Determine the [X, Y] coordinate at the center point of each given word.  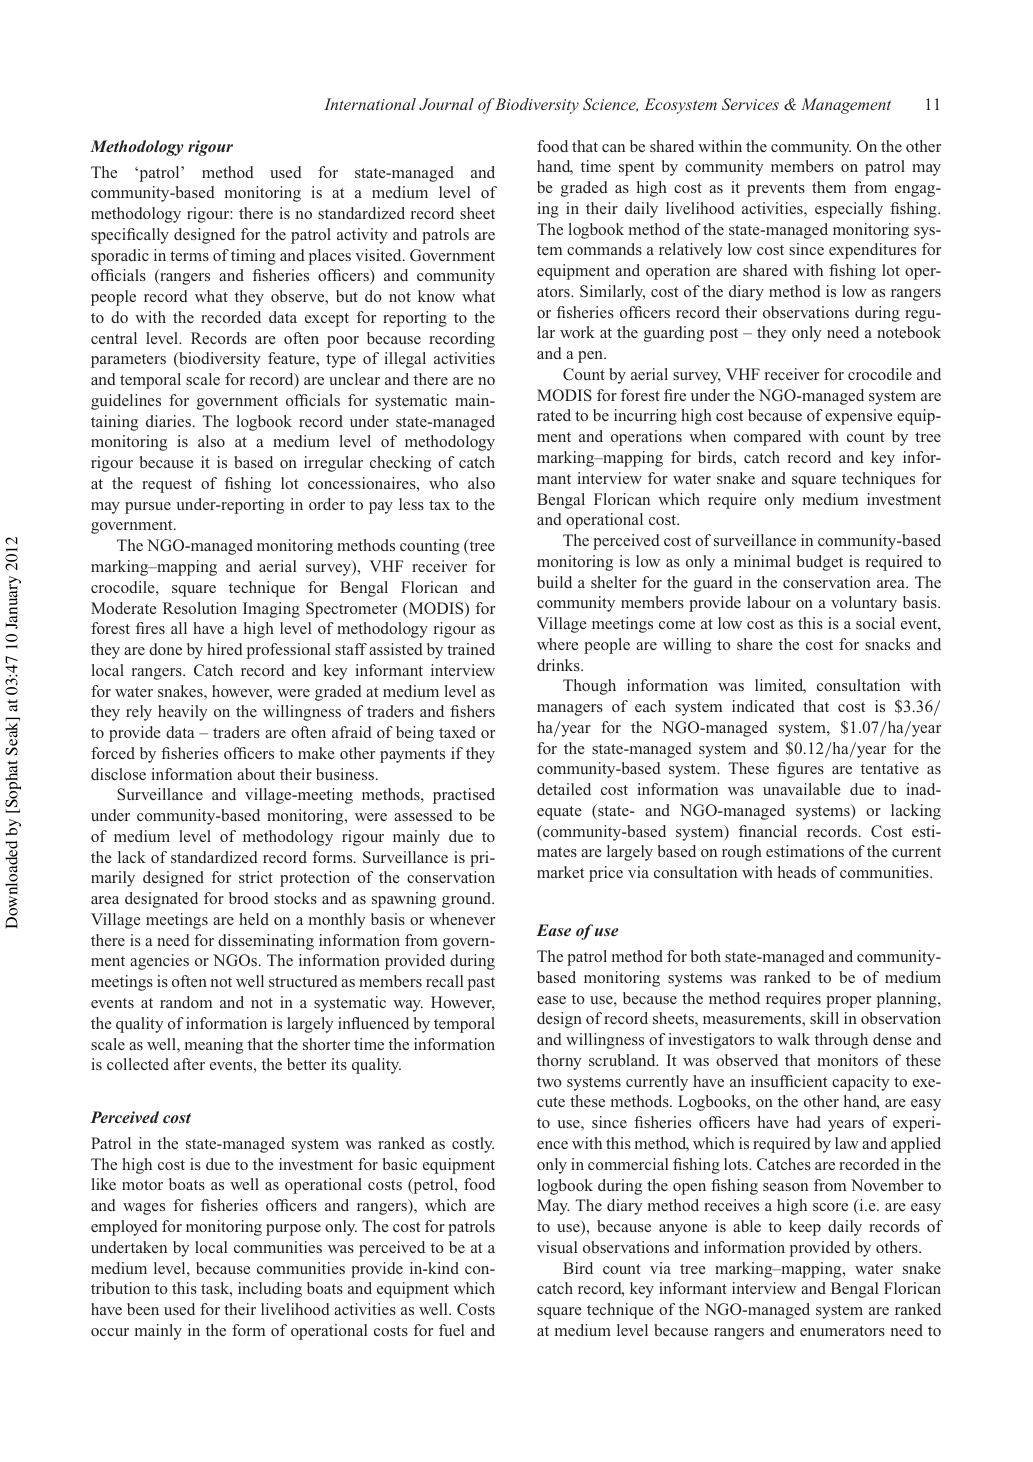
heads [797, 872]
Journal [446, 104]
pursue [148, 508]
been [143, 1309]
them [829, 187]
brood [249, 898]
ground [468, 900]
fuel [452, 1330]
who [443, 483]
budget [820, 563]
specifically [130, 236]
